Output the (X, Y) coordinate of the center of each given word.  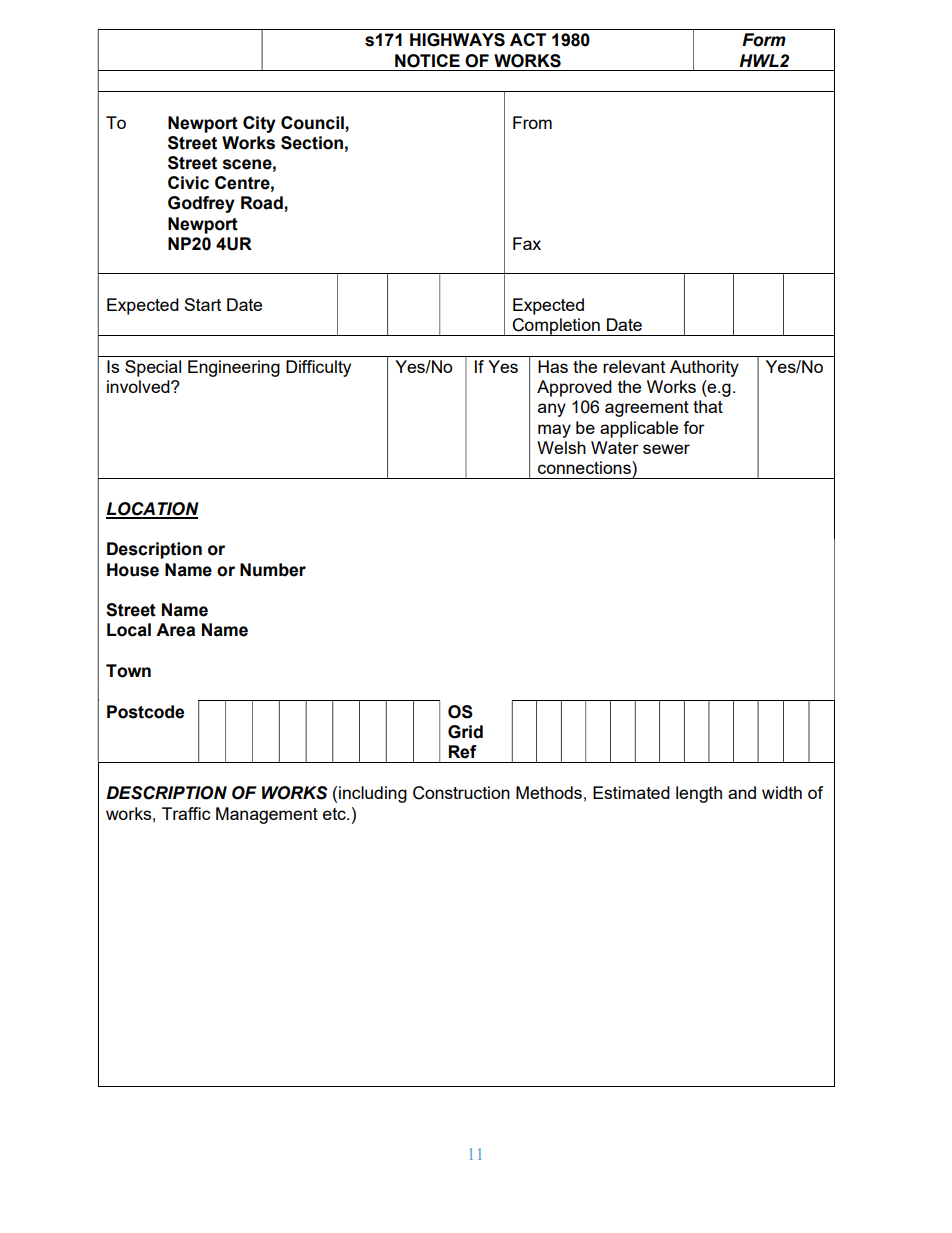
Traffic (186, 813)
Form (764, 40)
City (259, 124)
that (708, 406)
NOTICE (427, 61)
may (554, 431)
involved (139, 386)
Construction (461, 793)
